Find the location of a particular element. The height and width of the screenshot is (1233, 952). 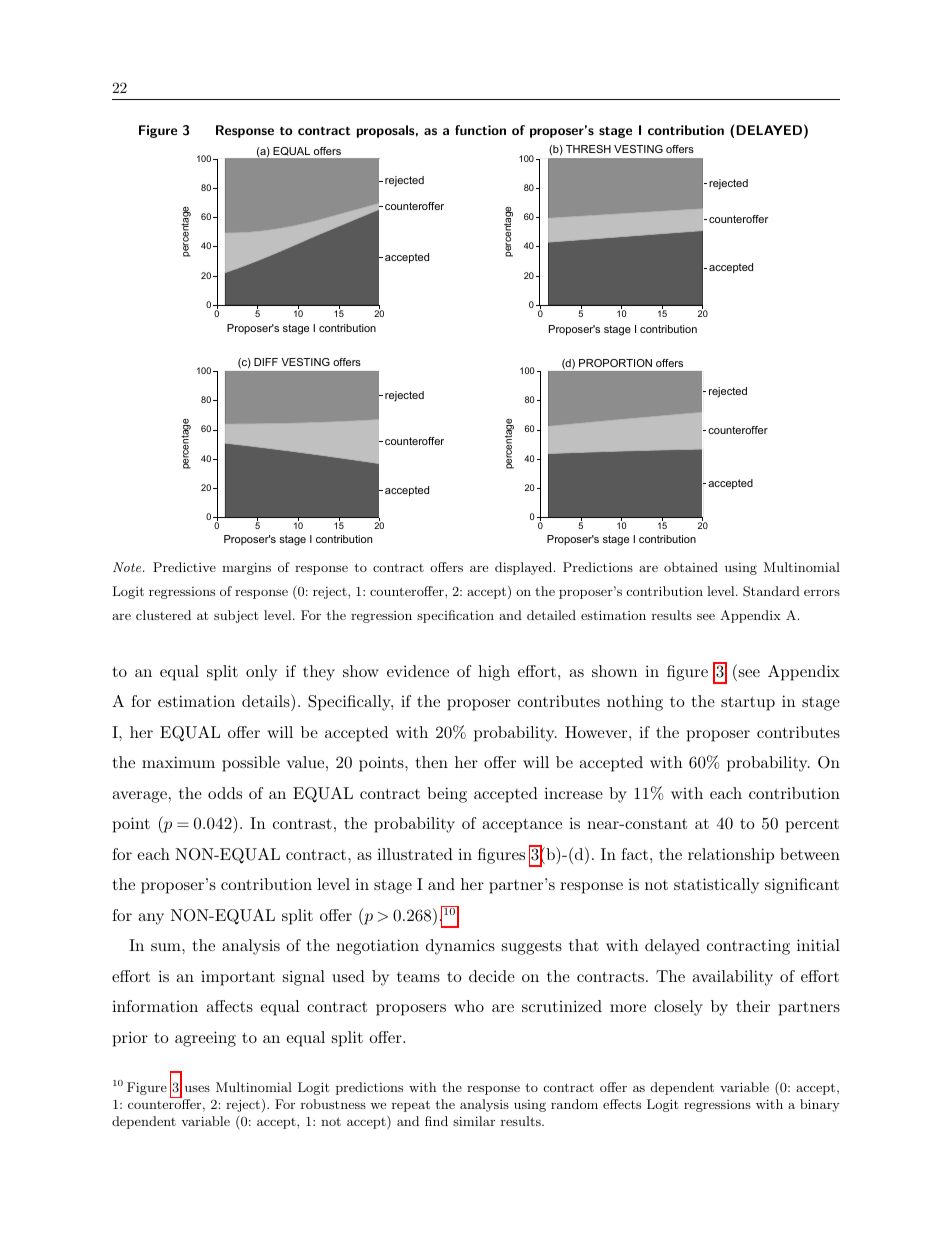

binary is located at coordinates (820, 1105).
